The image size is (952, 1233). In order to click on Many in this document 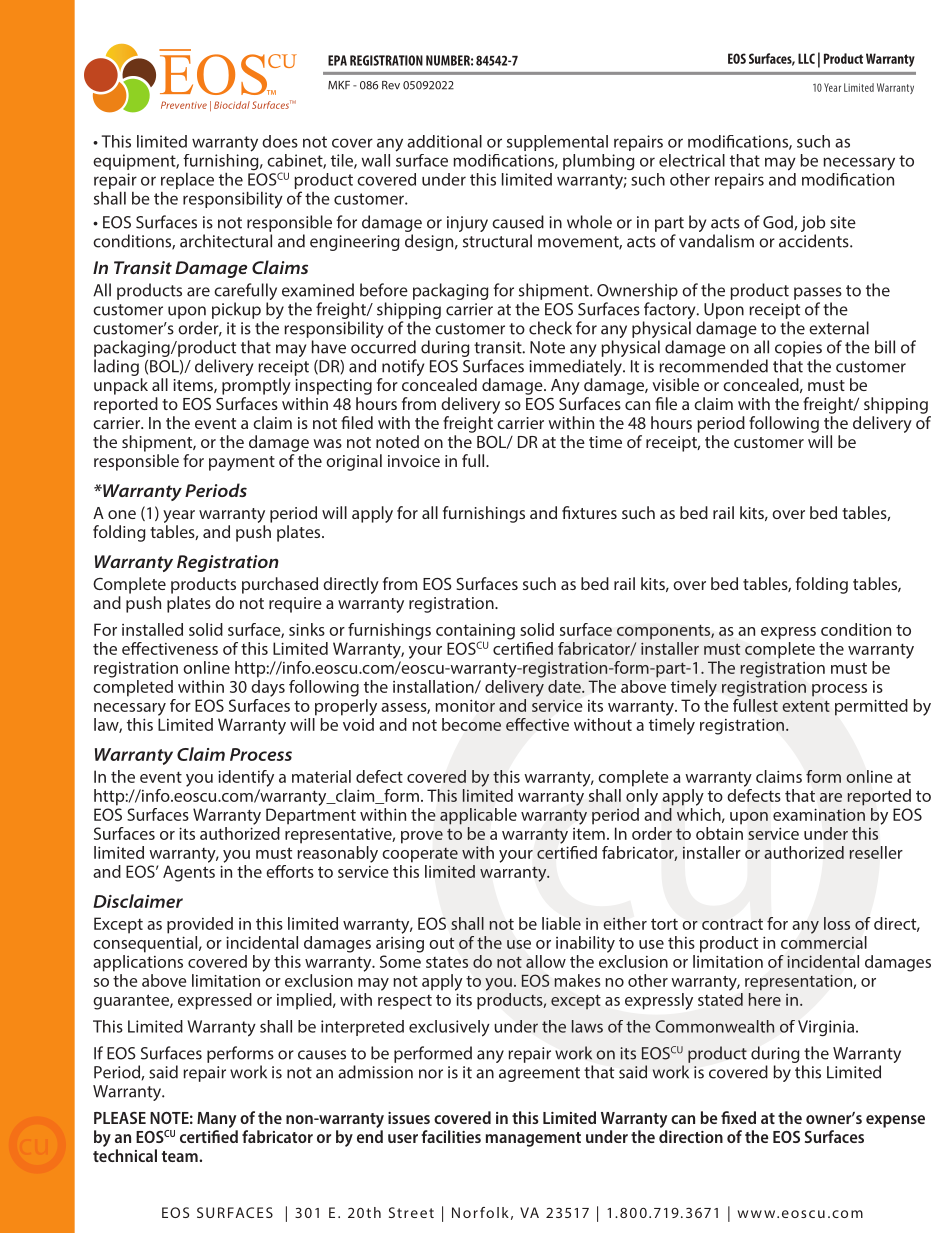, I will do `click(216, 1120)`.
